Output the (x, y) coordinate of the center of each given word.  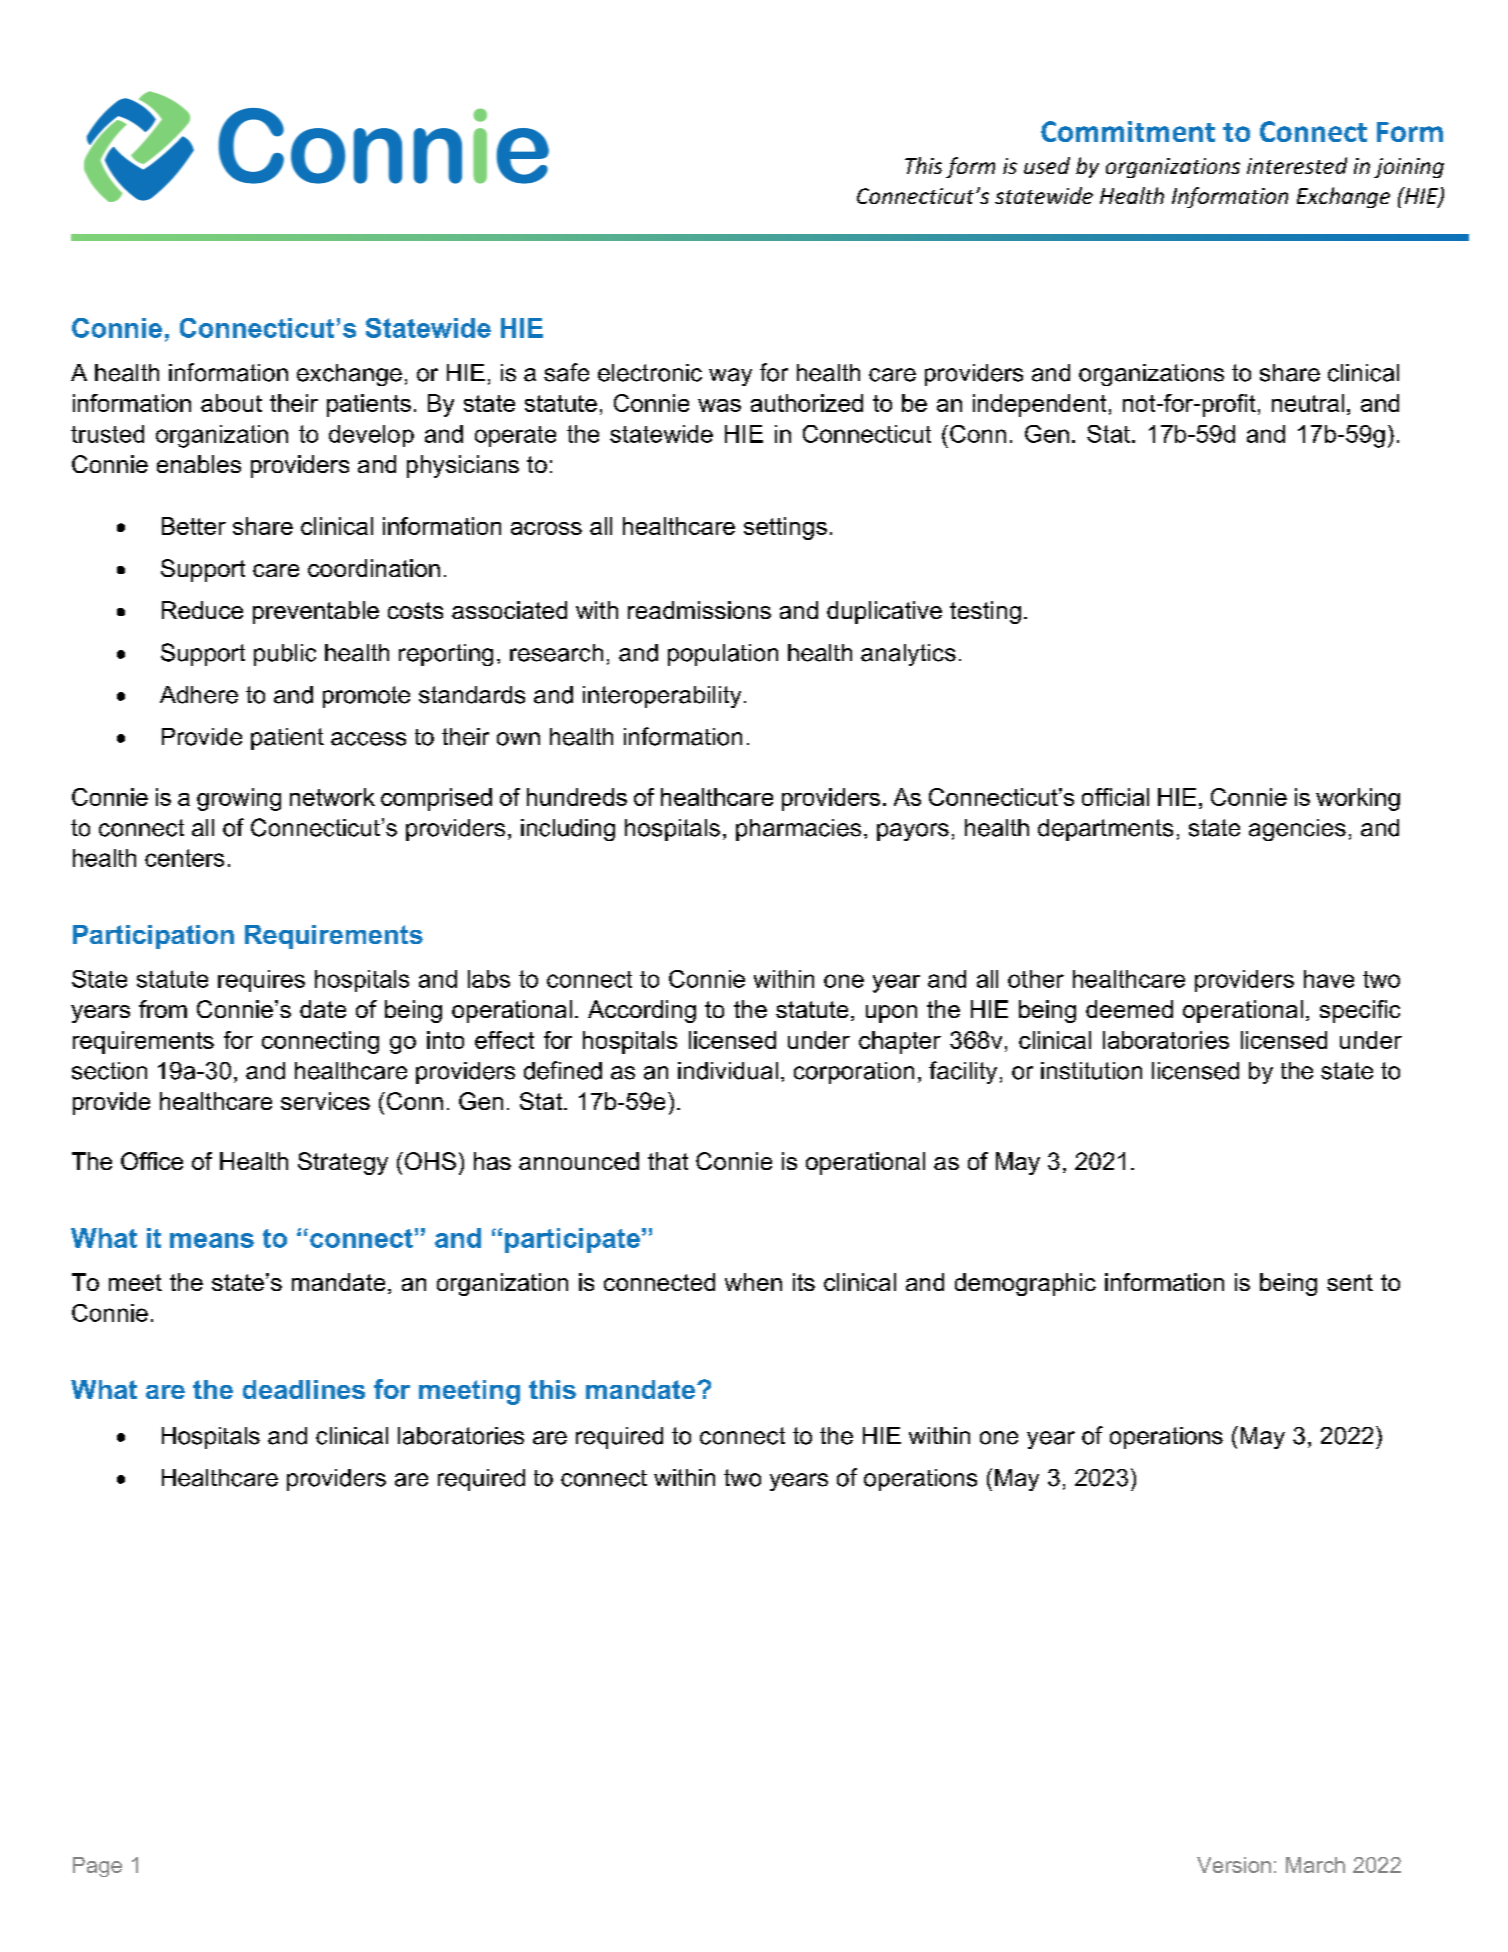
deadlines (304, 1389)
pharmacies (798, 830)
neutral (1308, 403)
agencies (1297, 830)
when (753, 1282)
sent (1350, 1282)
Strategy (343, 1163)
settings (785, 528)
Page (97, 1867)
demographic (1025, 1284)
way (730, 377)
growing (239, 799)
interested (1297, 165)
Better (194, 526)
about (231, 403)
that (668, 1161)
